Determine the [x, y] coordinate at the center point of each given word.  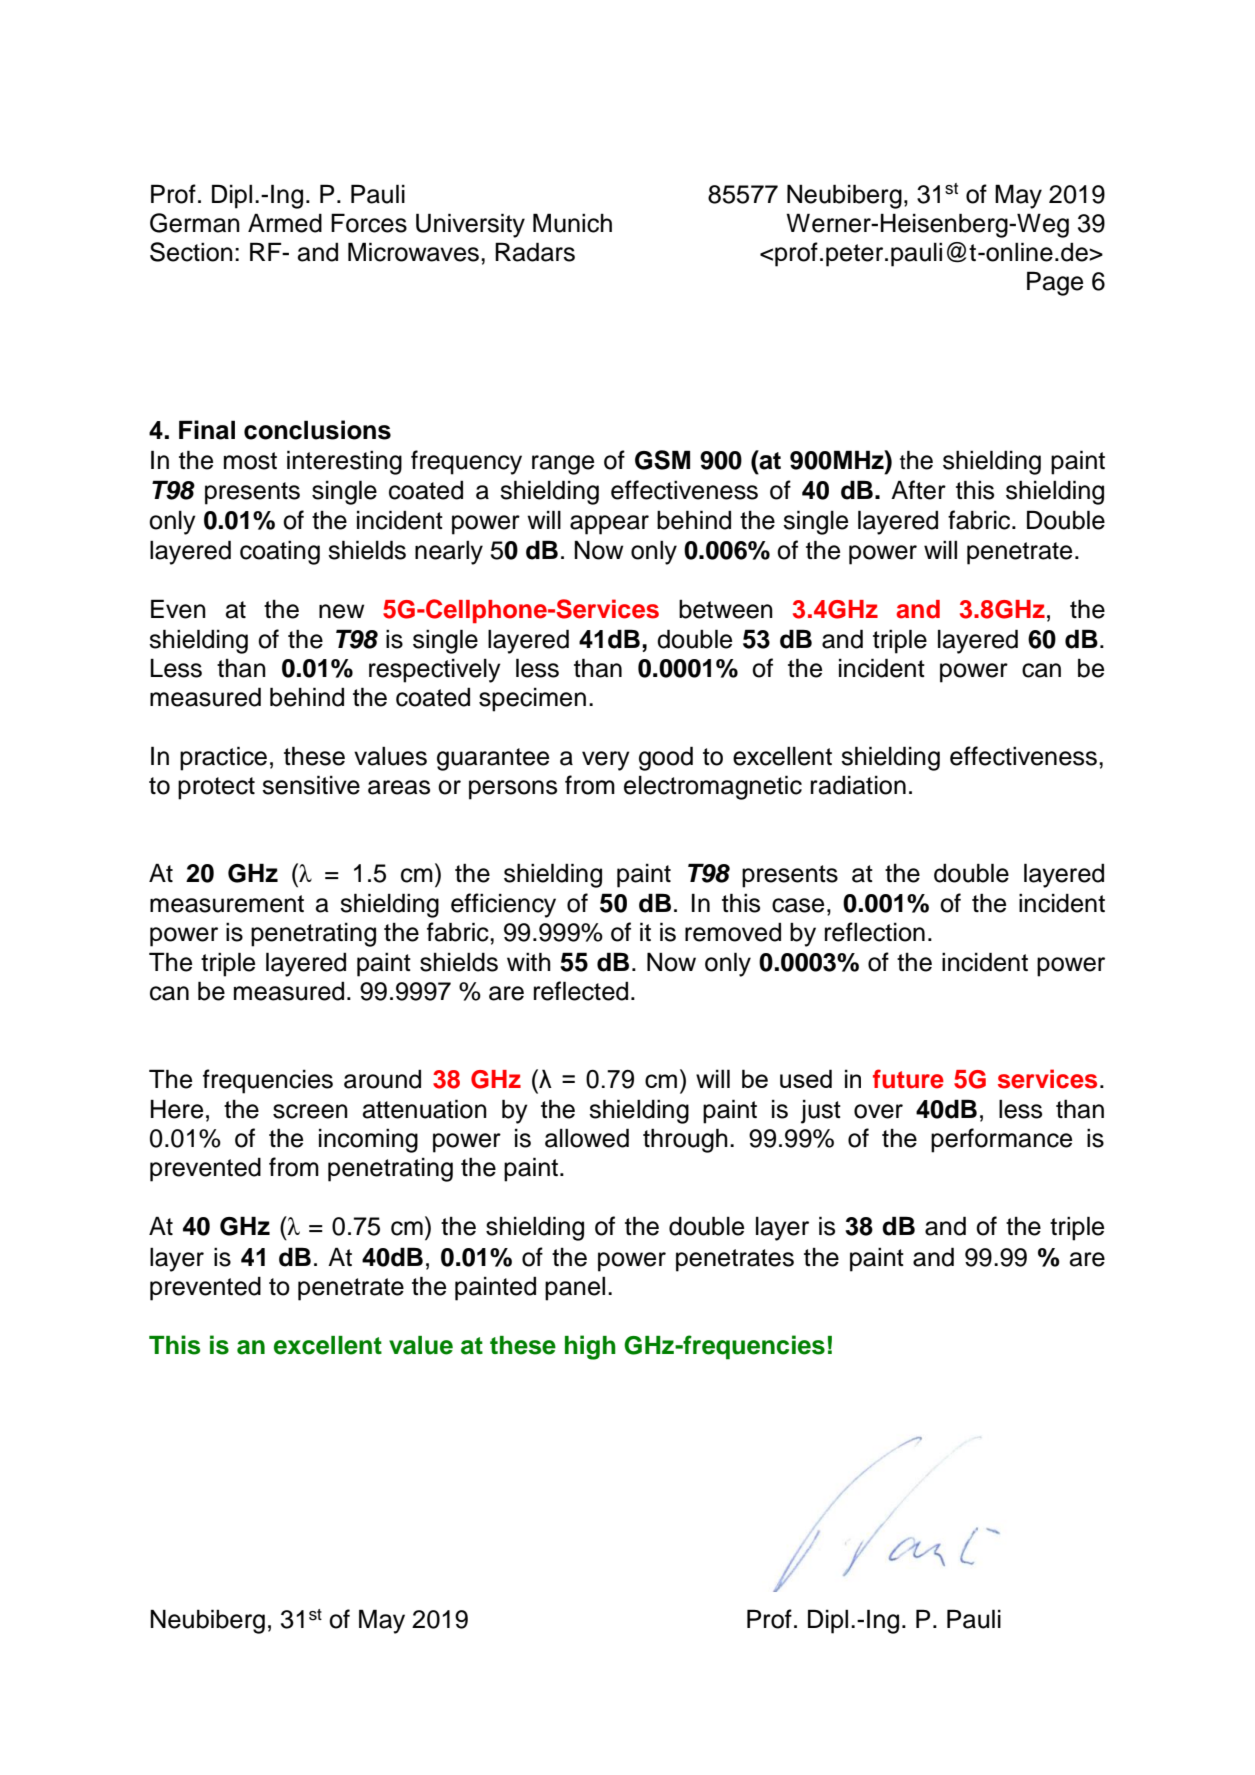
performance [1001, 1140]
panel [575, 1288]
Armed [285, 223]
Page [1055, 283]
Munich [572, 223]
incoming [368, 1140]
